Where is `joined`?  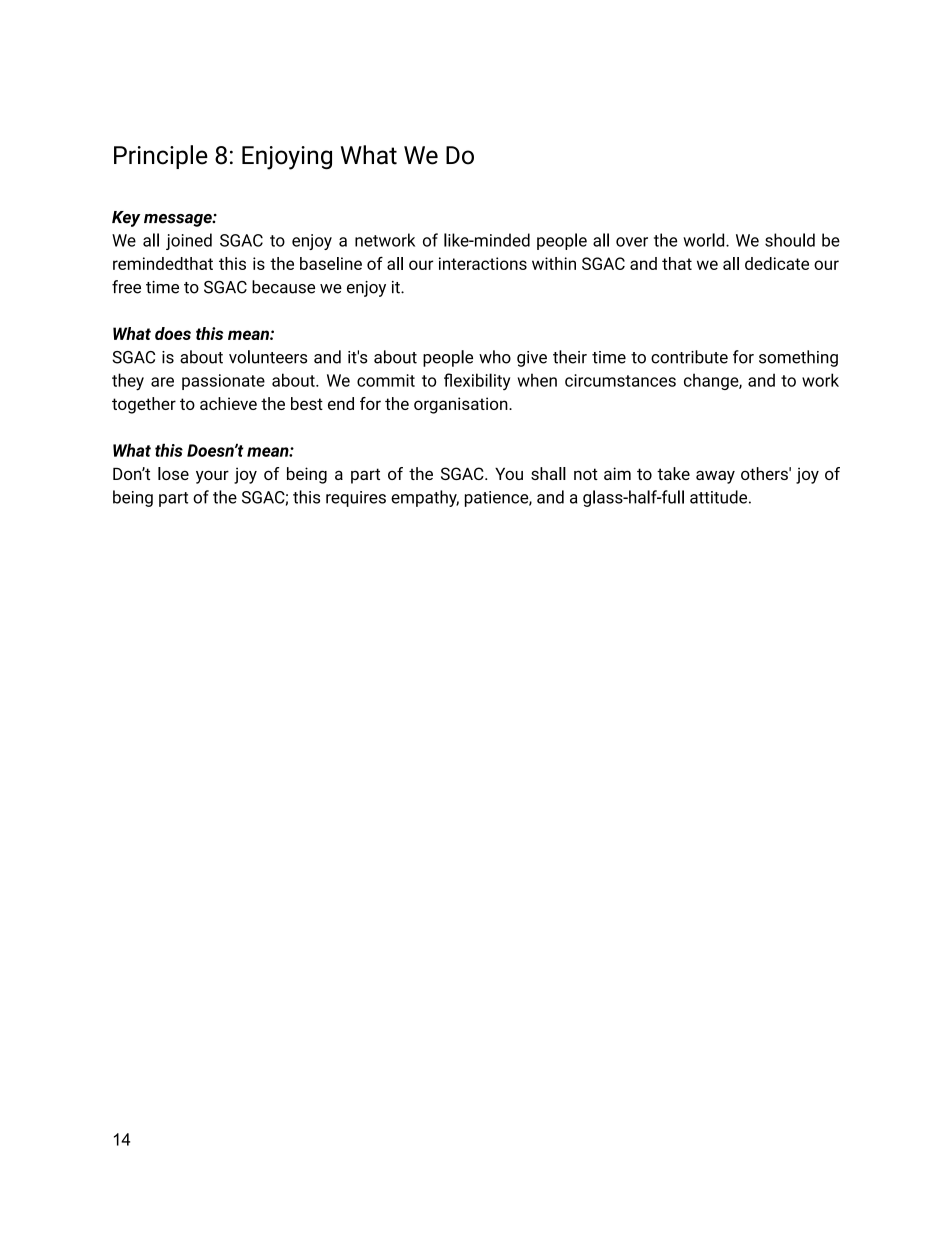 joined is located at coordinates (189, 241).
